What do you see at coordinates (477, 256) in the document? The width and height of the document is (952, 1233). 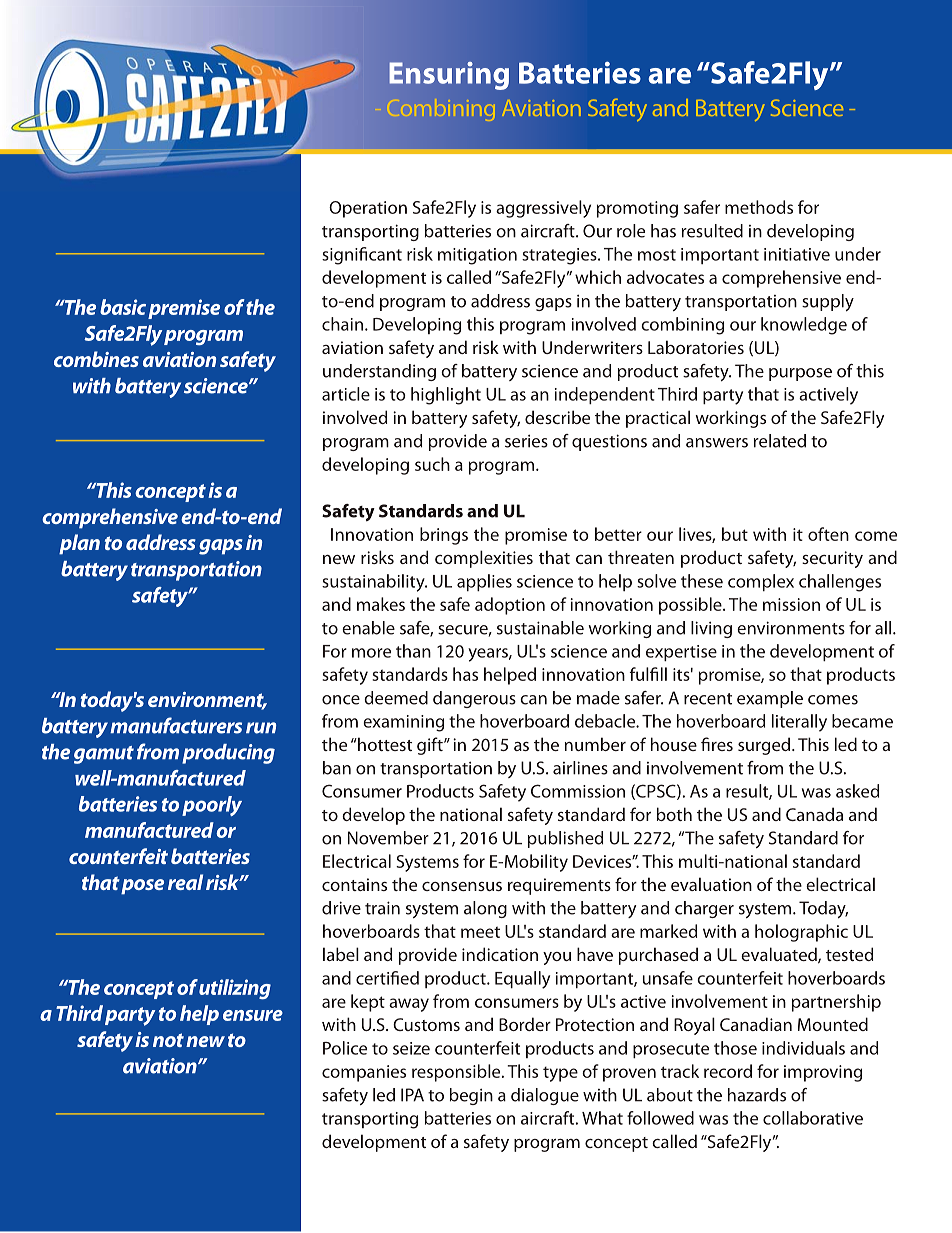 I see `mitigation` at bounding box center [477, 256].
